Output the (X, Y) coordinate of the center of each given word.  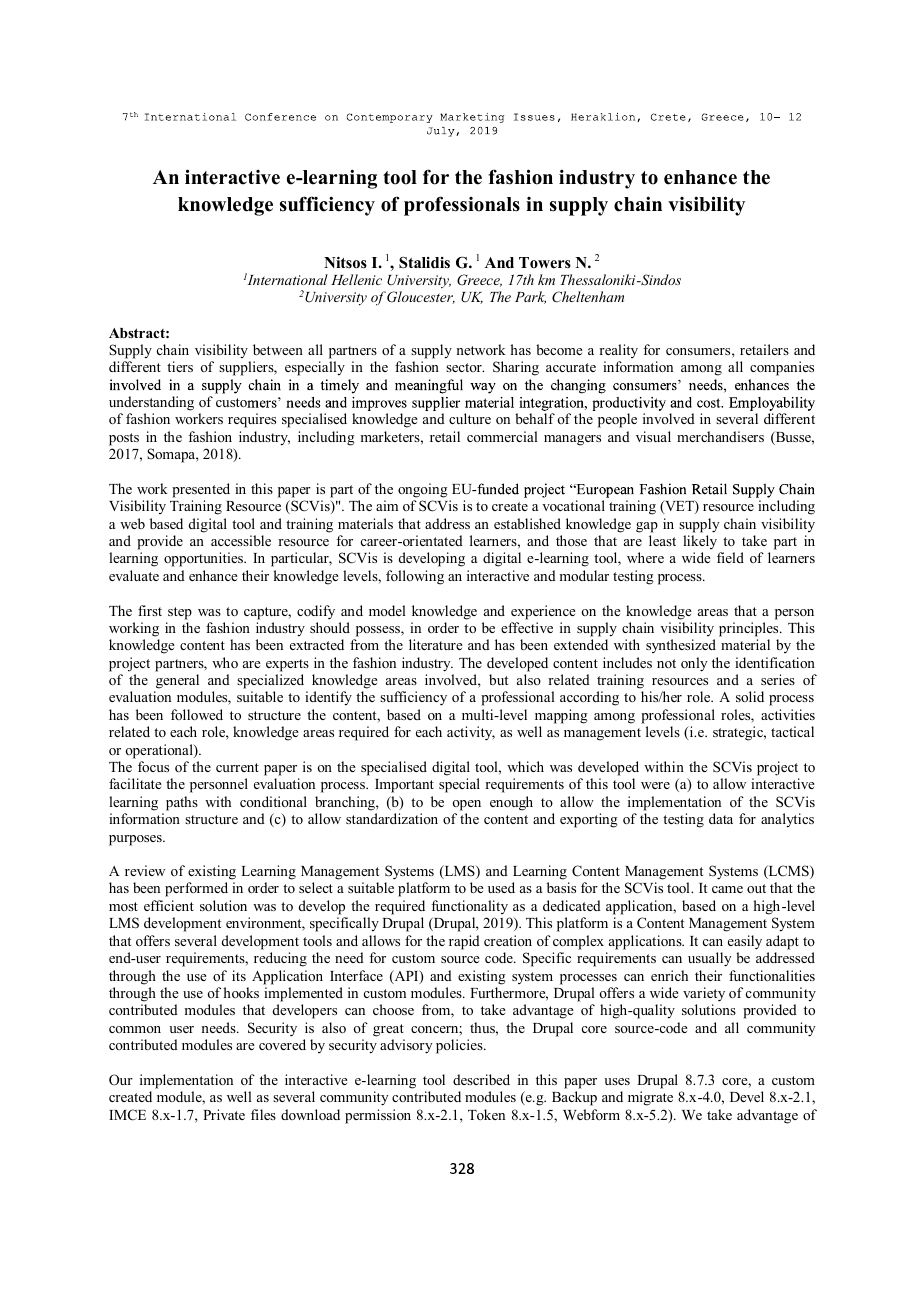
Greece (479, 280)
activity (471, 733)
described (481, 1079)
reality (618, 351)
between (278, 349)
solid (750, 696)
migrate (650, 1098)
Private (224, 1114)
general (177, 681)
